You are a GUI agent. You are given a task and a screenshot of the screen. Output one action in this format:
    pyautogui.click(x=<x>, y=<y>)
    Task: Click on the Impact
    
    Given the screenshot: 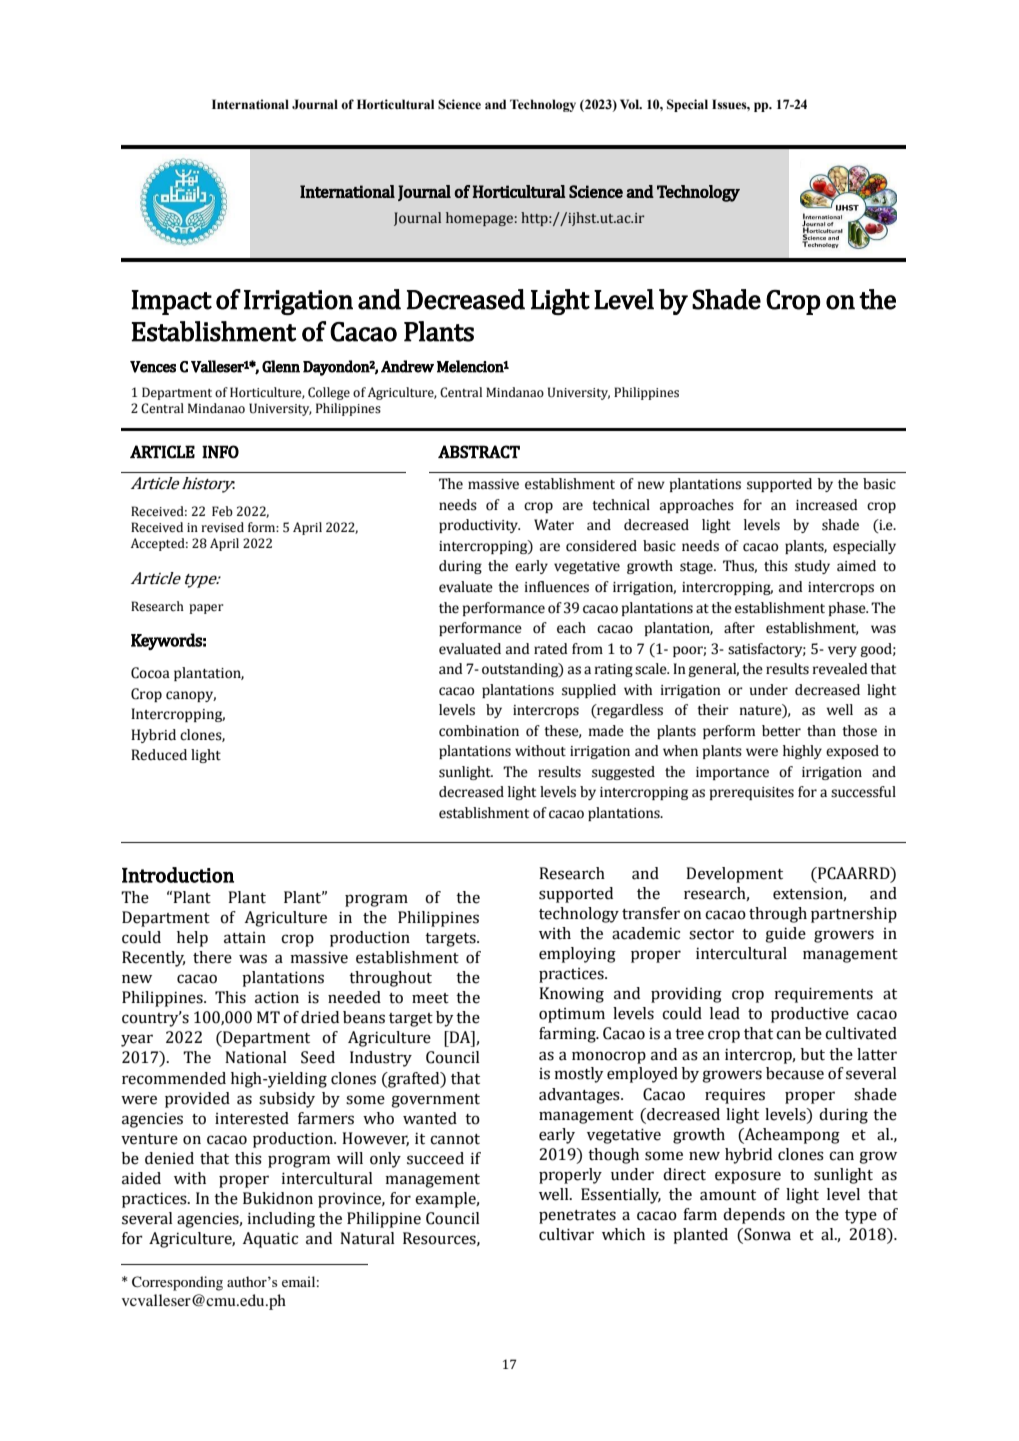 What is the action you would take?
    pyautogui.click(x=171, y=302)
